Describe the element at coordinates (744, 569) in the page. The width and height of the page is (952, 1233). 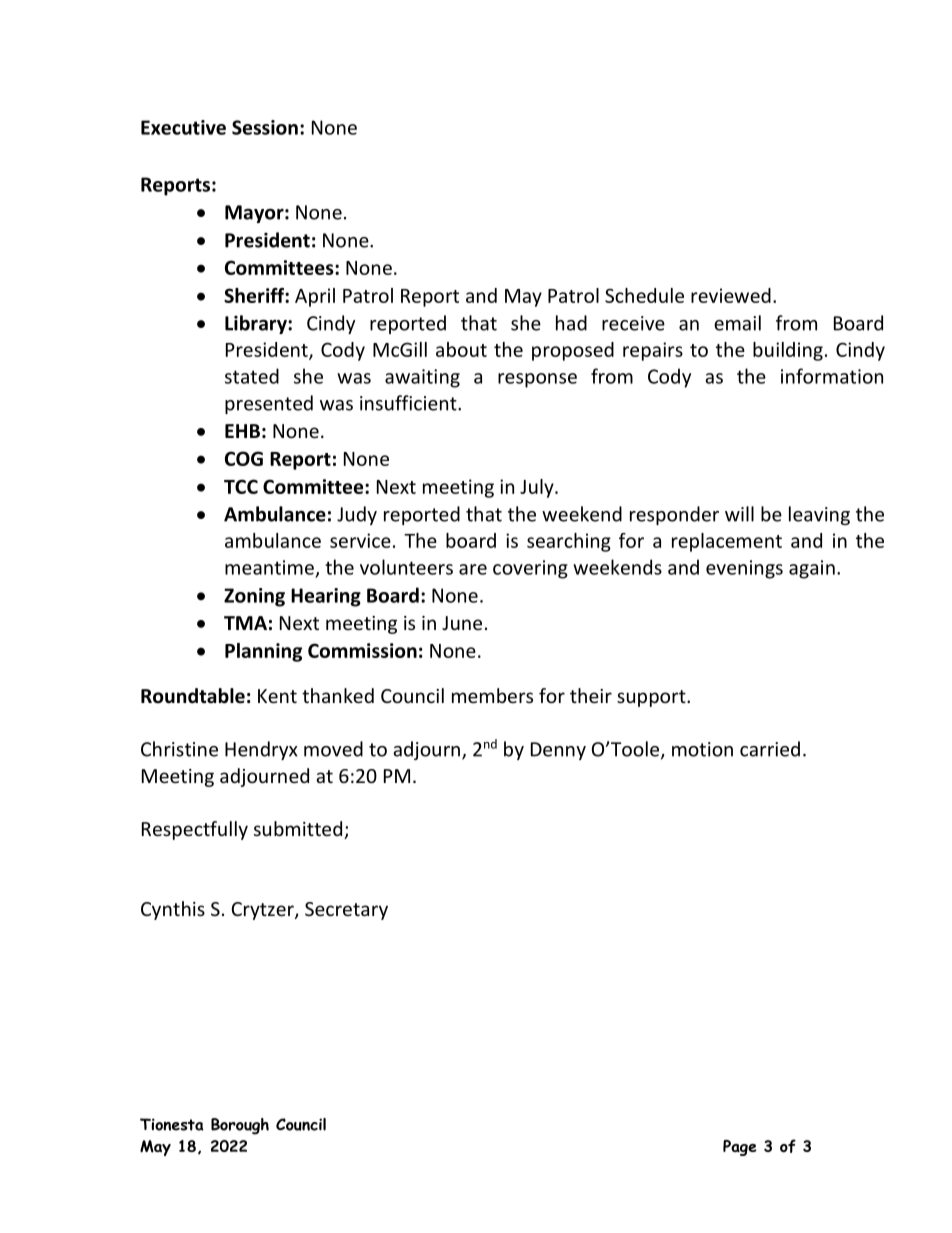
I see `evenings` at that location.
